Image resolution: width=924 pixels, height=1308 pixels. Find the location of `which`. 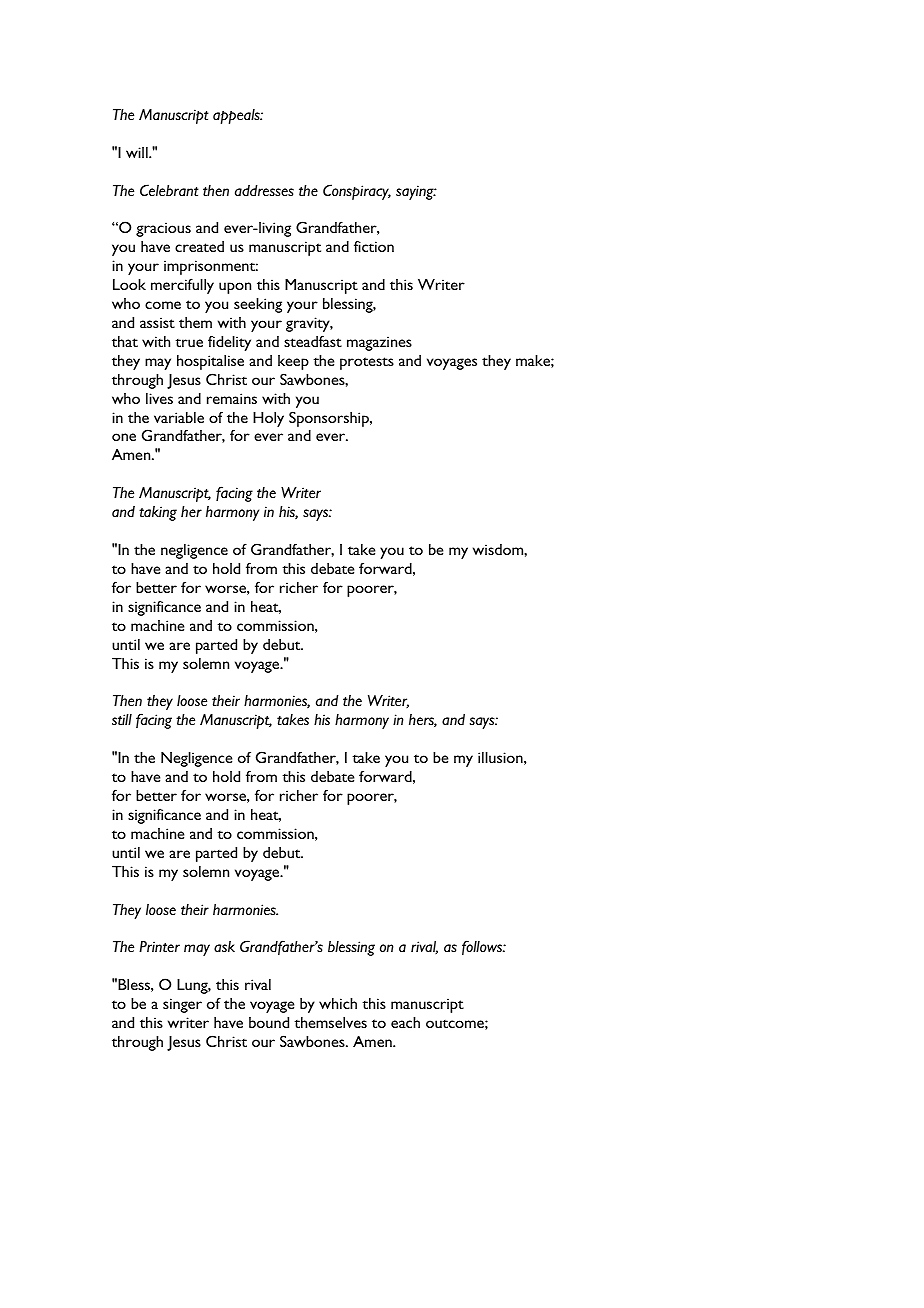

which is located at coordinates (338, 1003).
